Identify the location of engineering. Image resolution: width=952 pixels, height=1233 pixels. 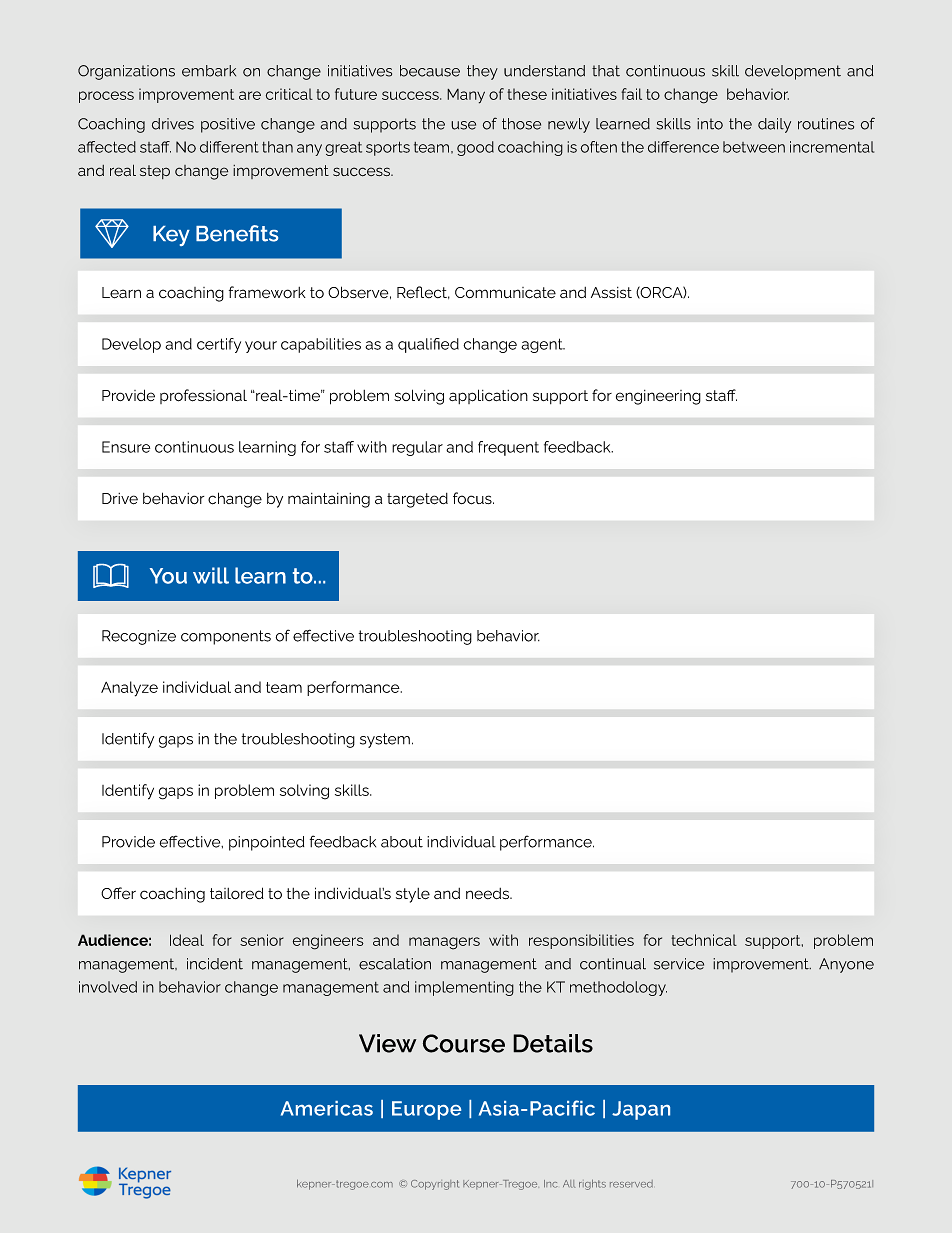
(658, 397).
